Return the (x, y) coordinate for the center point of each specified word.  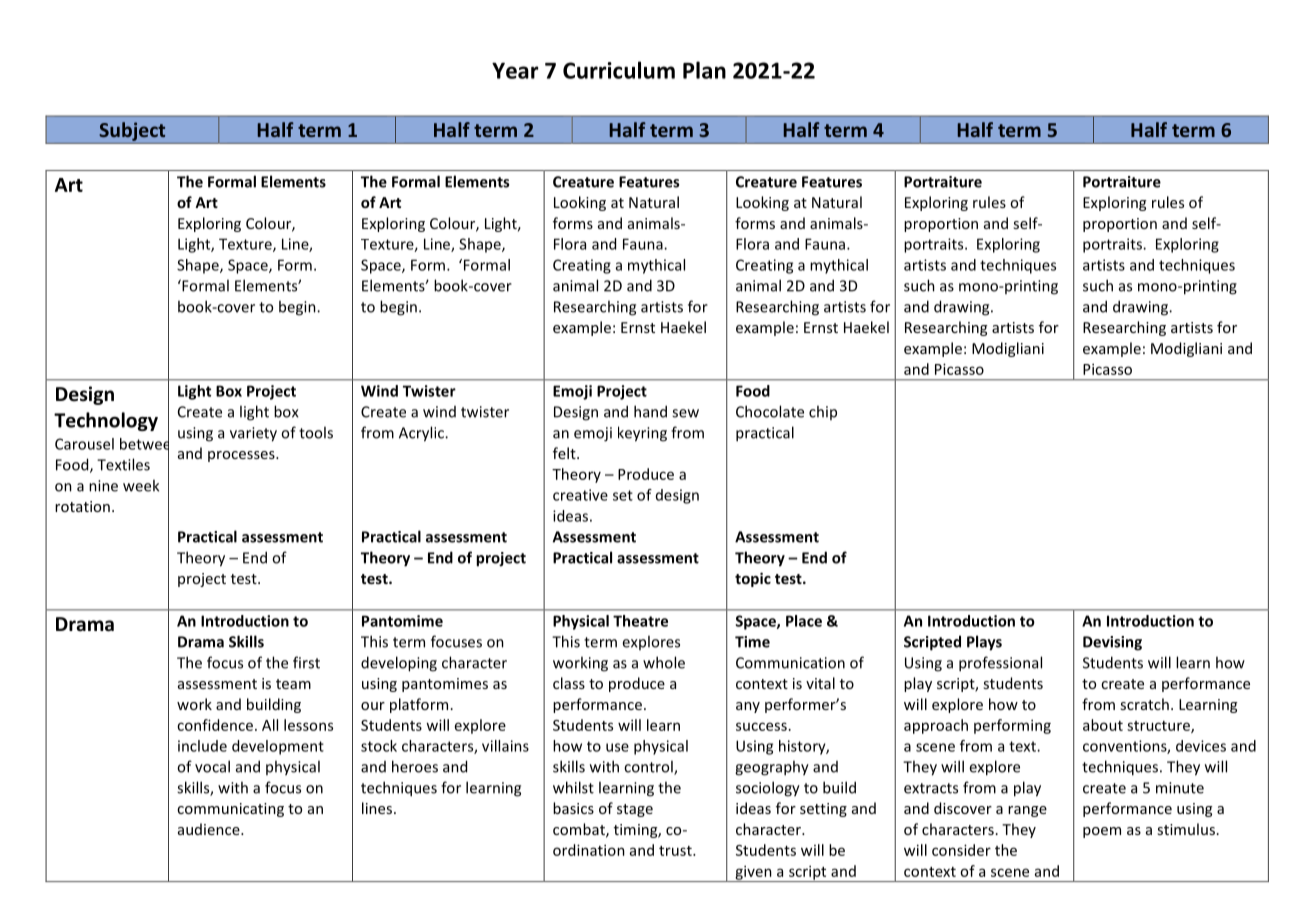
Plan (704, 70)
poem (1102, 832)
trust (676, 851)
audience (210, 829)
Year (515, 70)
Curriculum (619, 70)
